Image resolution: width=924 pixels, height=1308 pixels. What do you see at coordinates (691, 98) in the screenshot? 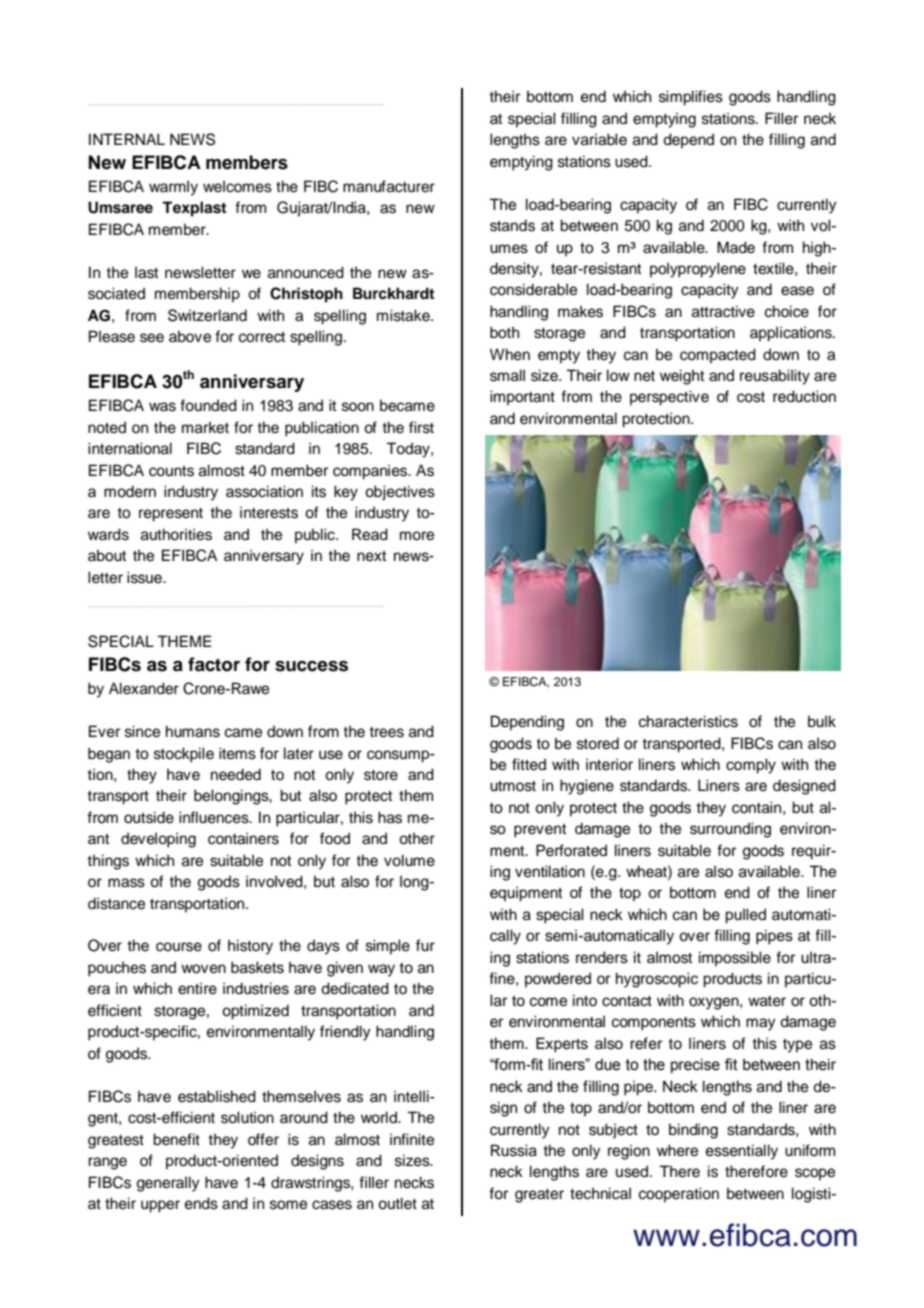
I see `simplifies` at bounding box center [691, 98].
